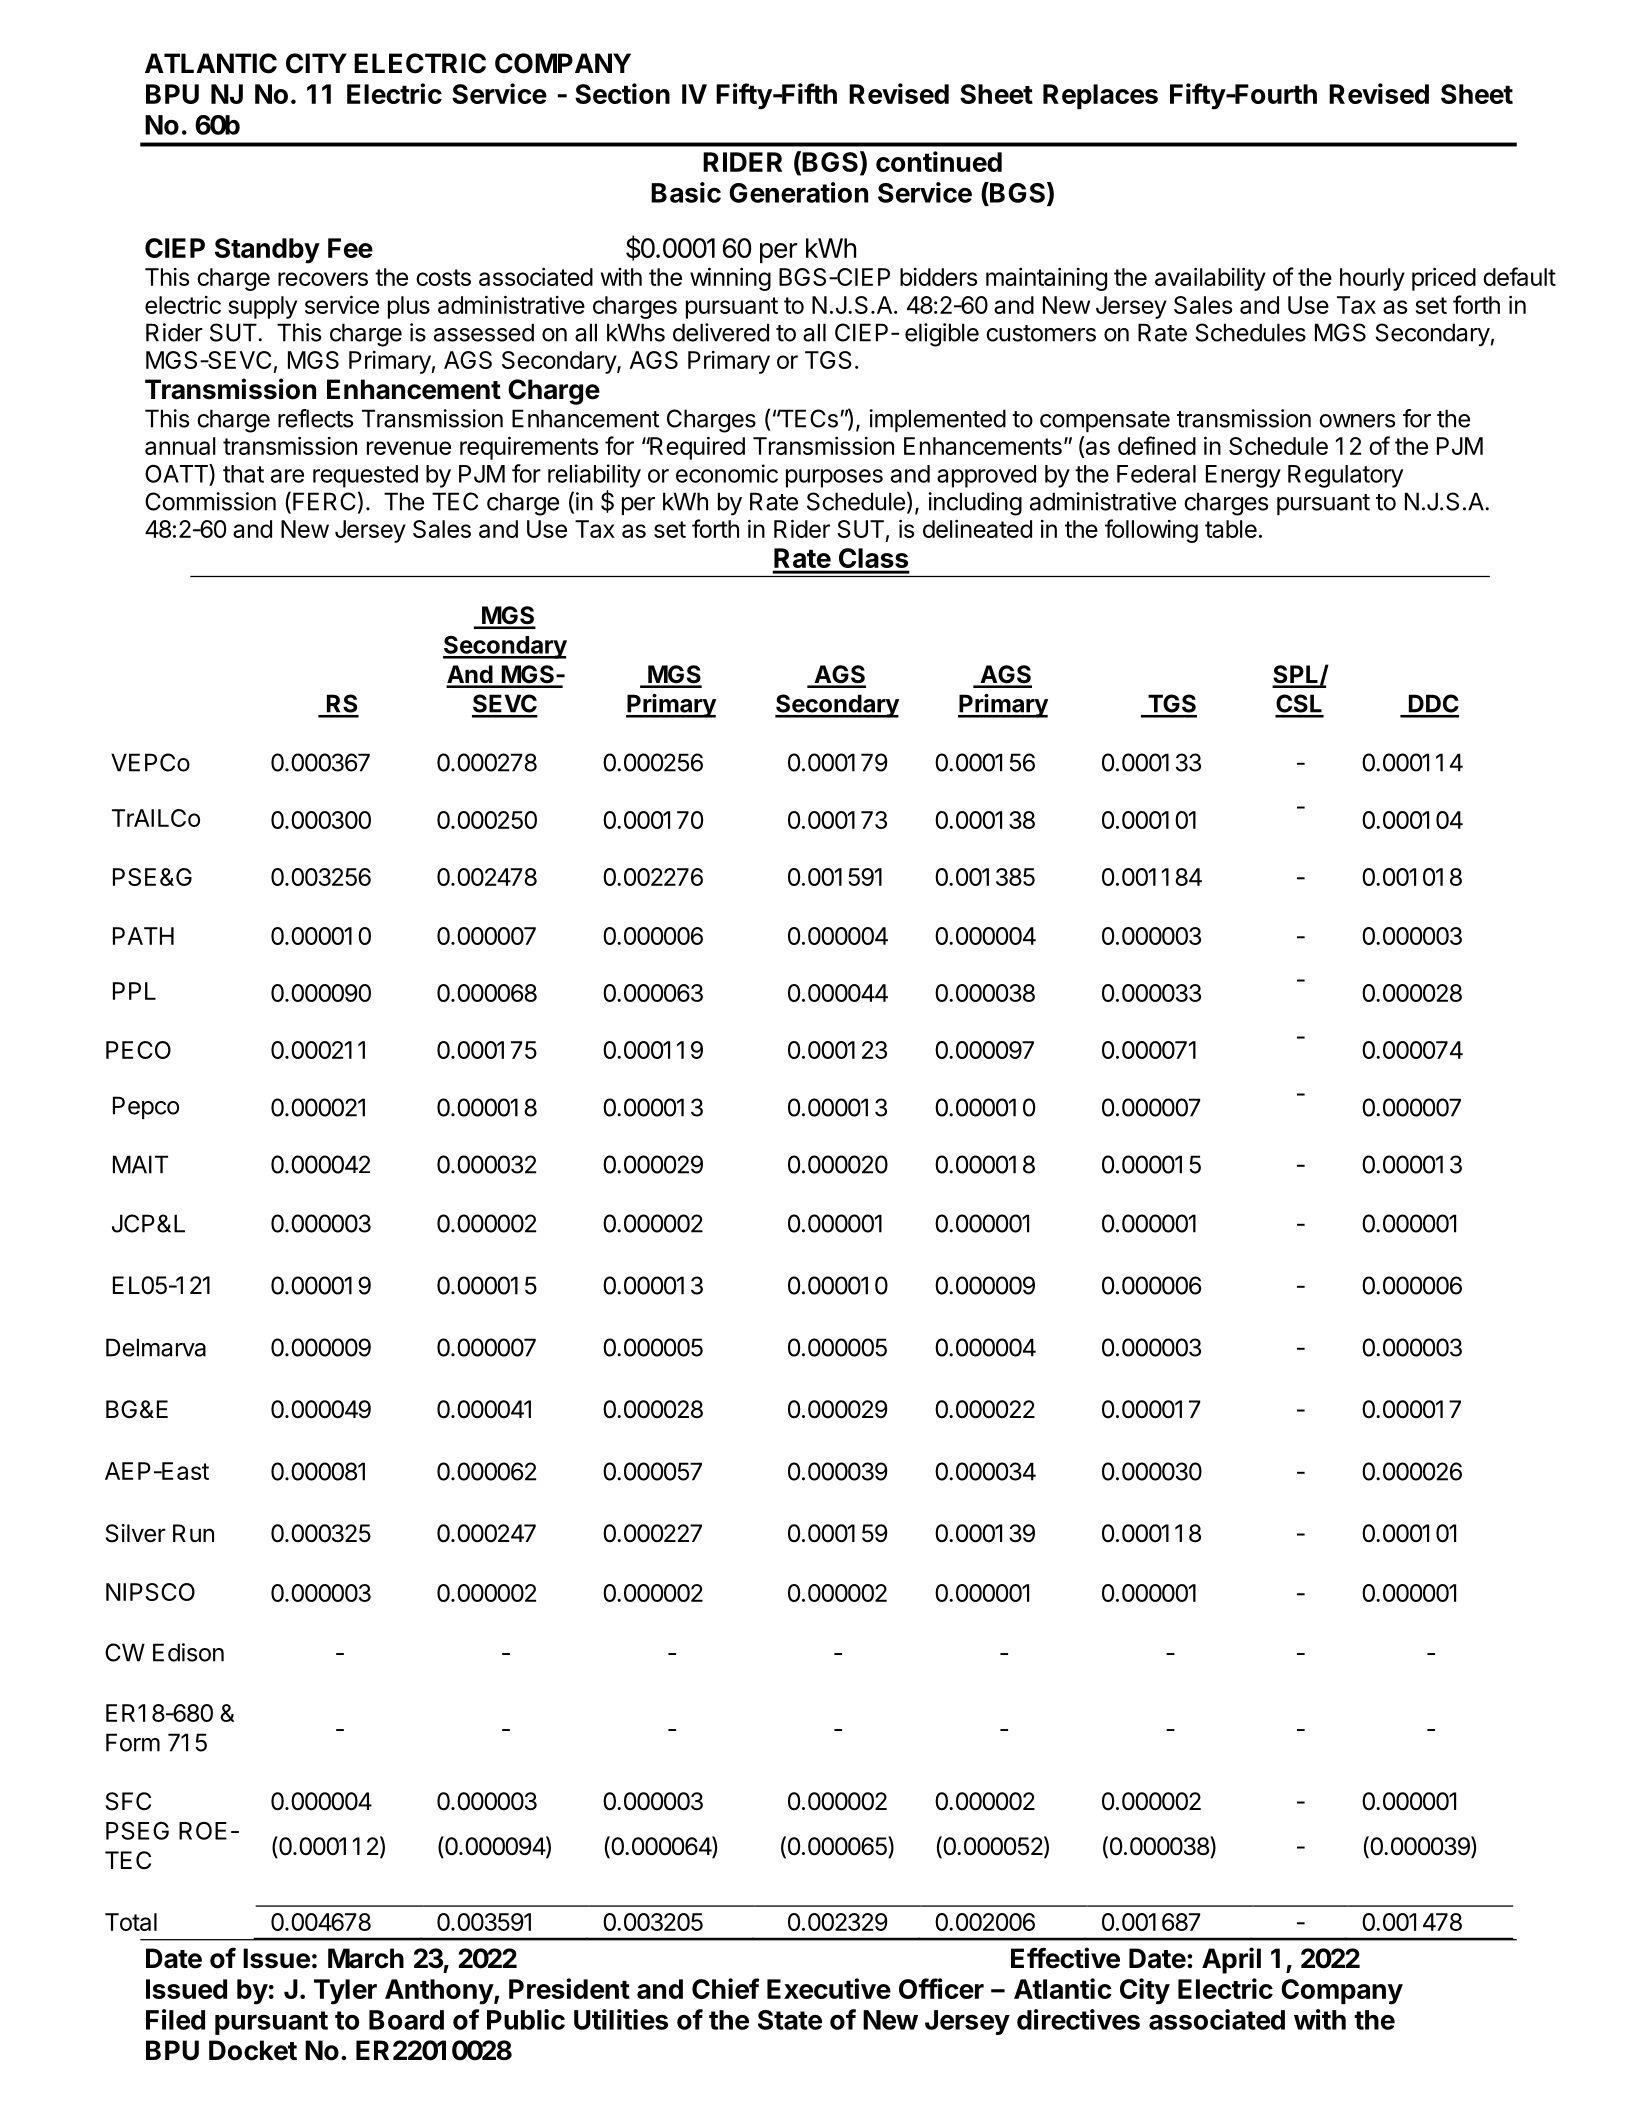 This document has height=2115, width=1634. Describe the element at coordinates (267, 251) in the document. I see `Standby` at that location.
